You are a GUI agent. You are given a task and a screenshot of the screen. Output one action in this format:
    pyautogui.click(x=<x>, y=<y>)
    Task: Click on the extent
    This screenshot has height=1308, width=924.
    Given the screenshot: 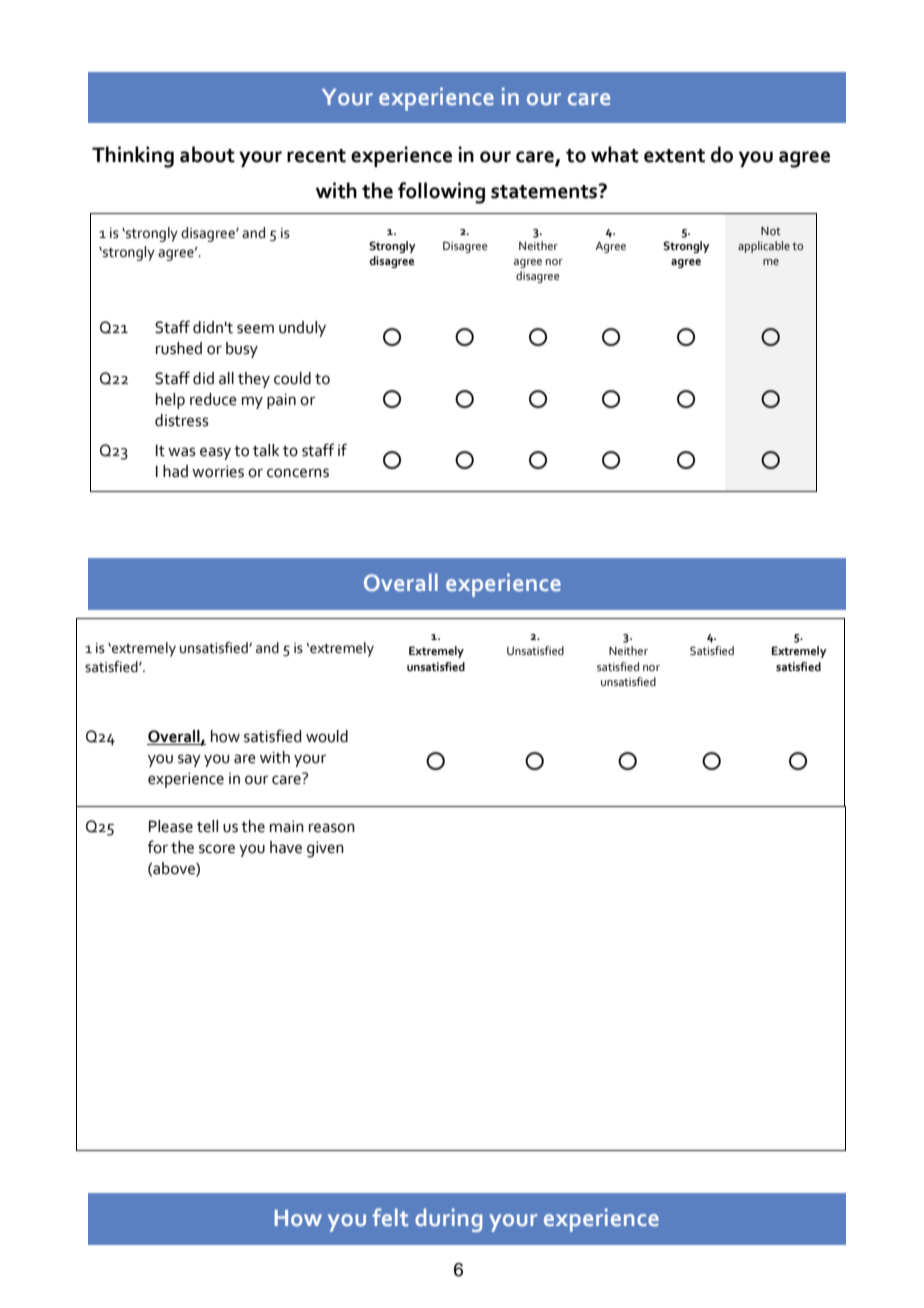 What is the action you would take?
    pyautogui.click(x=674, y=156)
